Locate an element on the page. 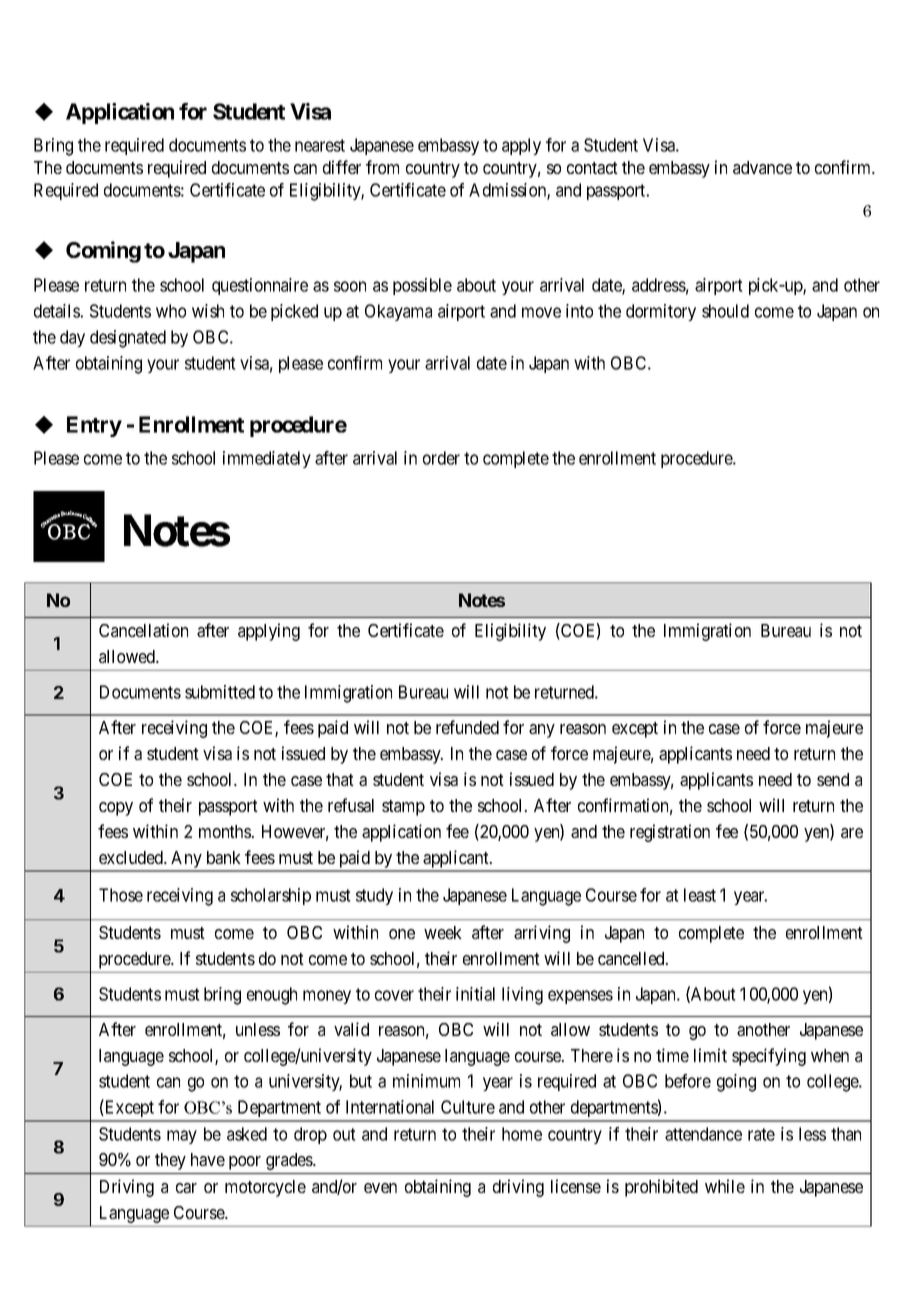  nearest is located at coordinates (320, 145).
